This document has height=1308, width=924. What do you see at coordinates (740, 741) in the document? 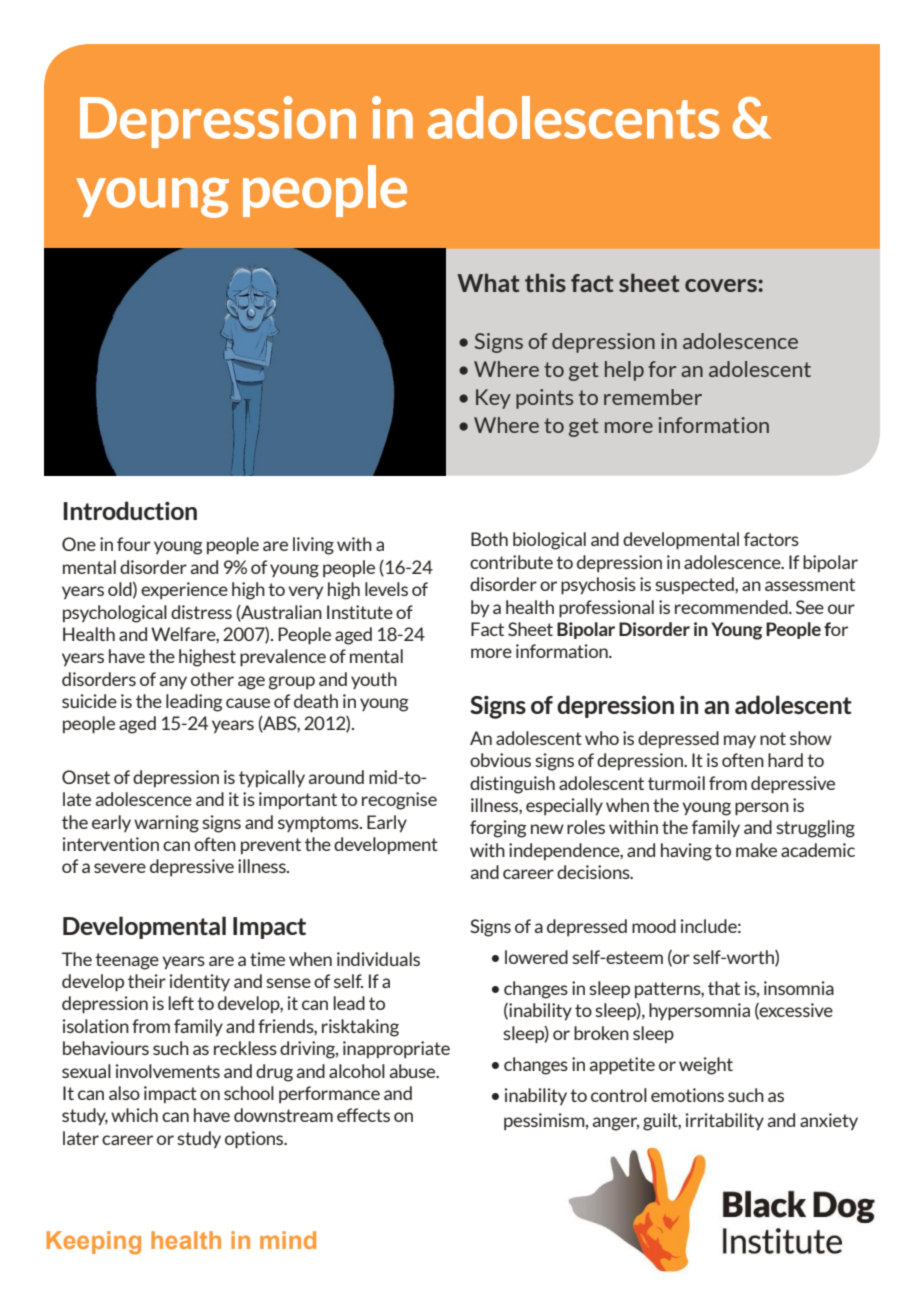
I see `may` at bounding box center [740, 741].
